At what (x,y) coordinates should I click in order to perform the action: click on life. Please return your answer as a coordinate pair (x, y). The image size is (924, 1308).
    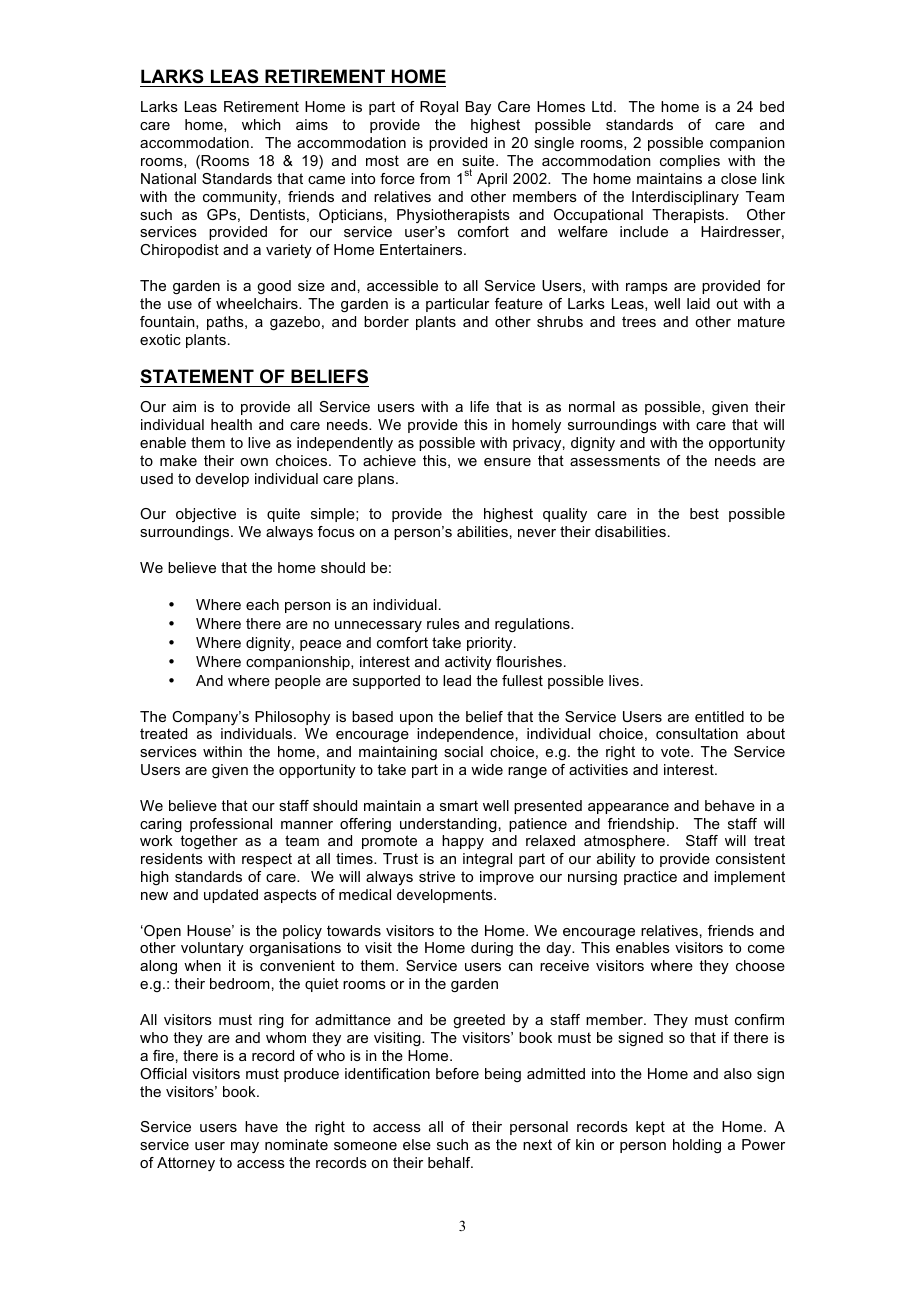
    Looking at the image, I should click on (479, 406).
